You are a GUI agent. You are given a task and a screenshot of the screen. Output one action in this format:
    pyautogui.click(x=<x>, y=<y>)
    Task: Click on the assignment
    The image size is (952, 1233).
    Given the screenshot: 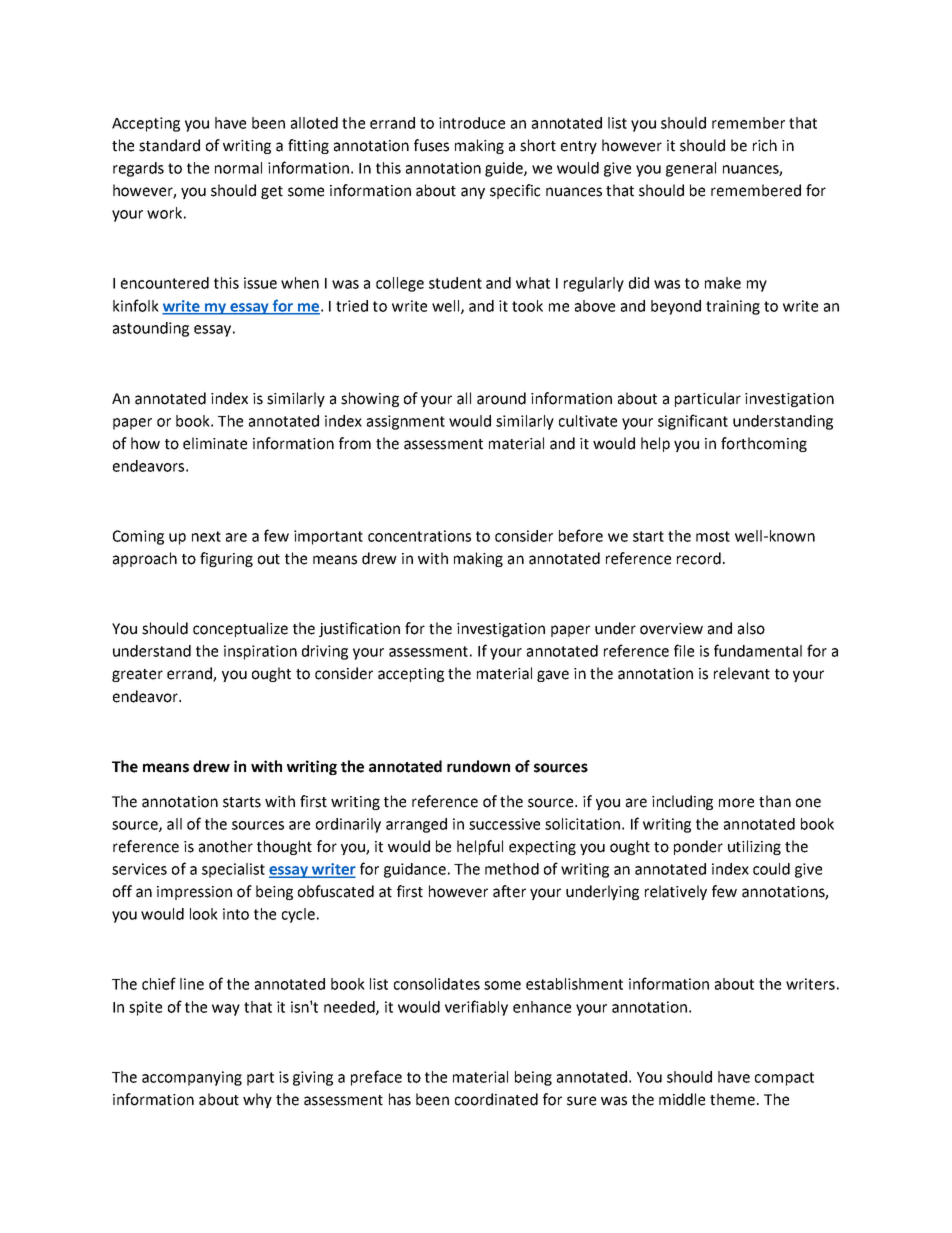 What is the action you would take?
    pyautogui.click(x=406, y=422)
